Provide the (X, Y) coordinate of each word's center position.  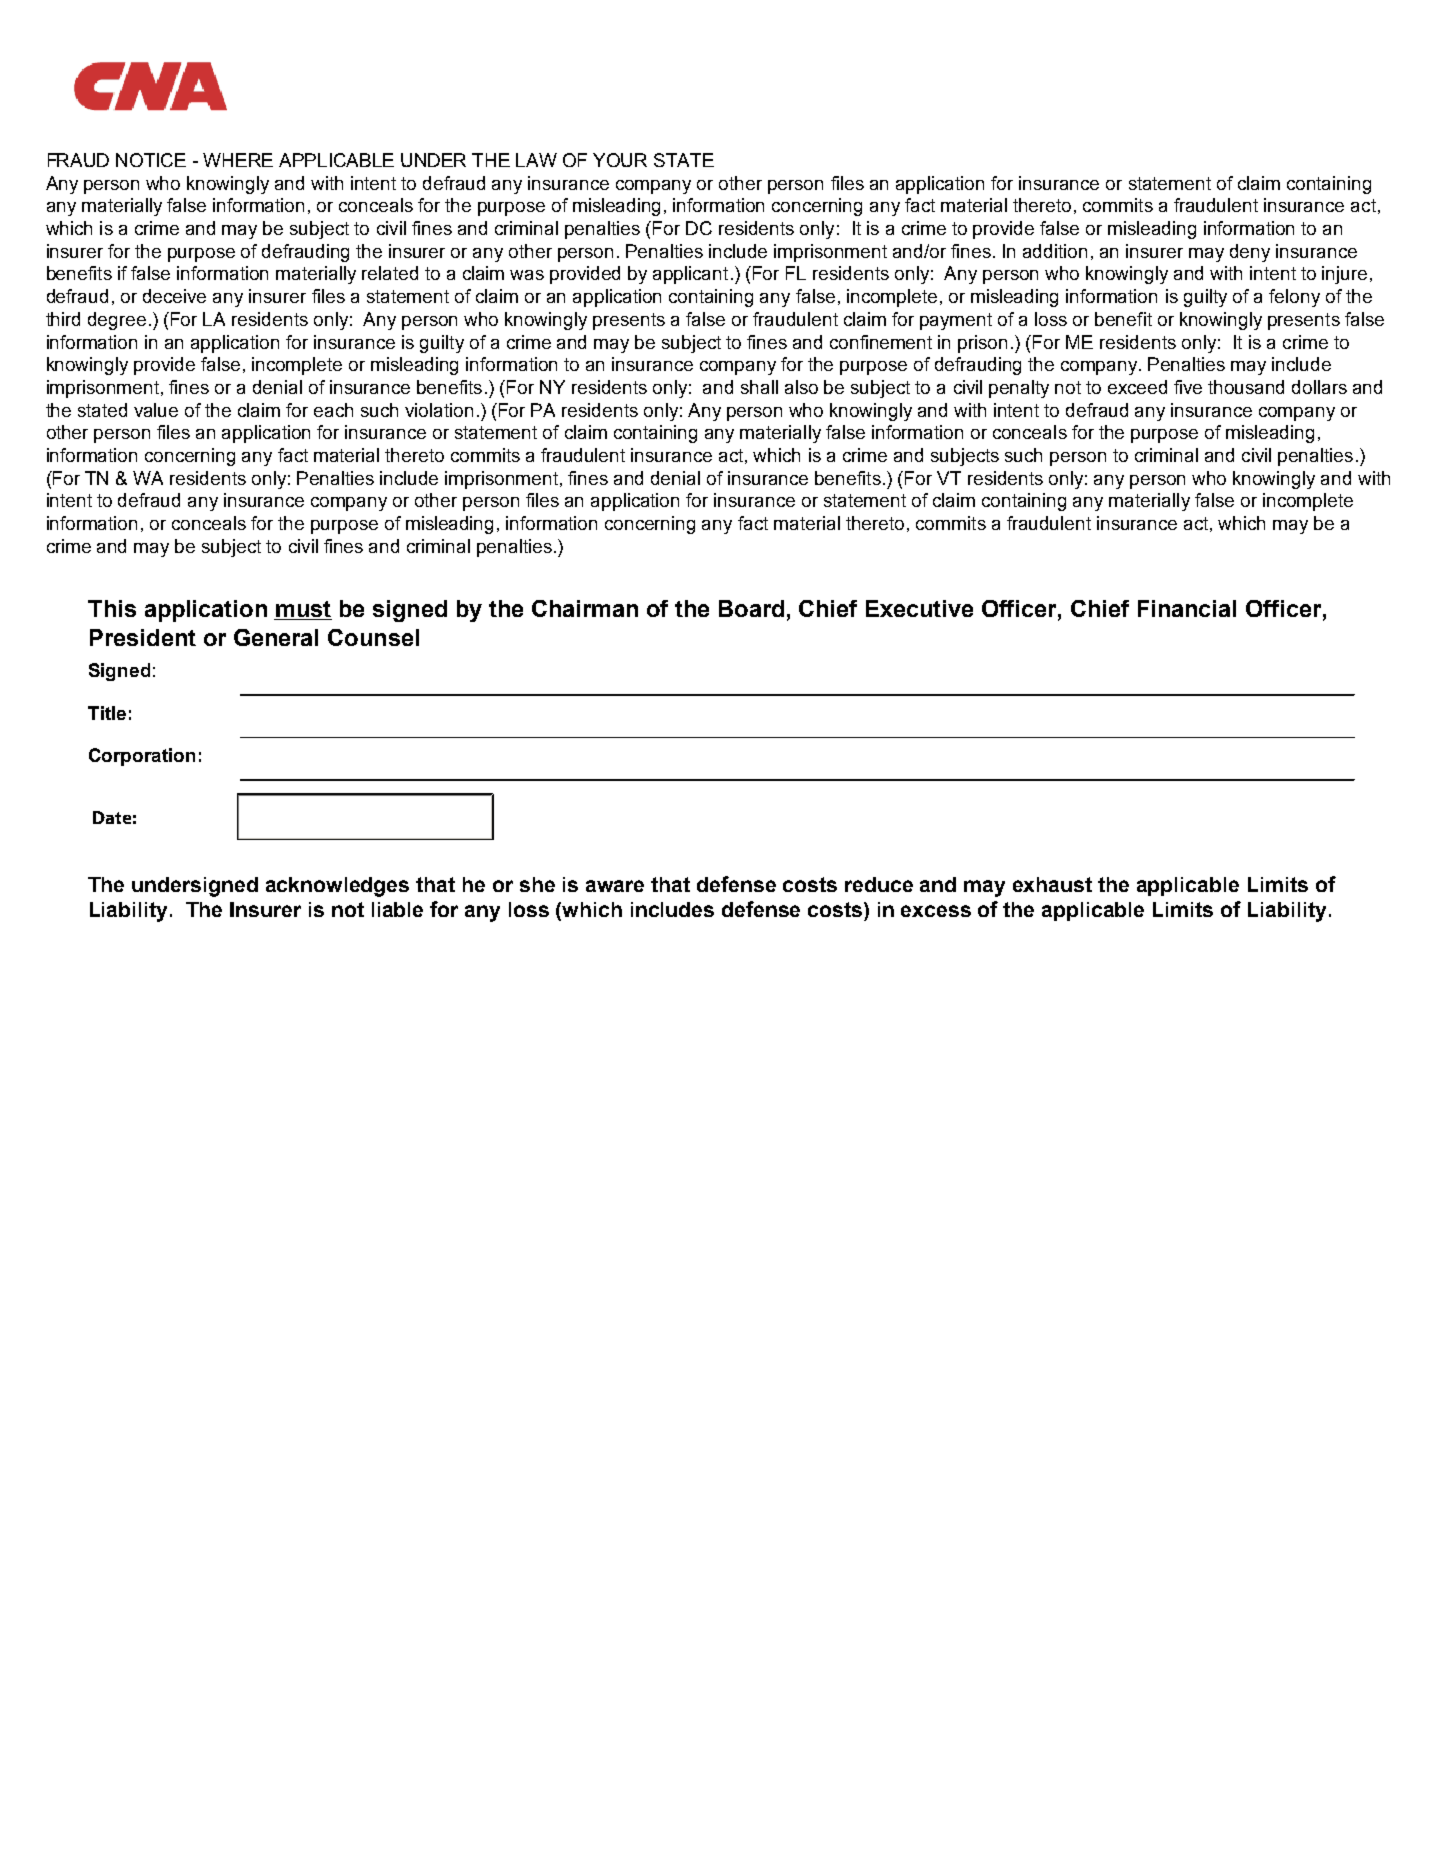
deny (1250, 253)
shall (759, 387)
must (303, 610)
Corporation (142, 757)
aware (615, 886)
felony (1294, 298)
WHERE (238, 160)
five (1188, 387)
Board (751, 608)
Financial (1187, 608)
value (156, 410)
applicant (690, 275)
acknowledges (337, 887)
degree (117, 321)
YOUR (620, 160)
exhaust (1052, 884)
